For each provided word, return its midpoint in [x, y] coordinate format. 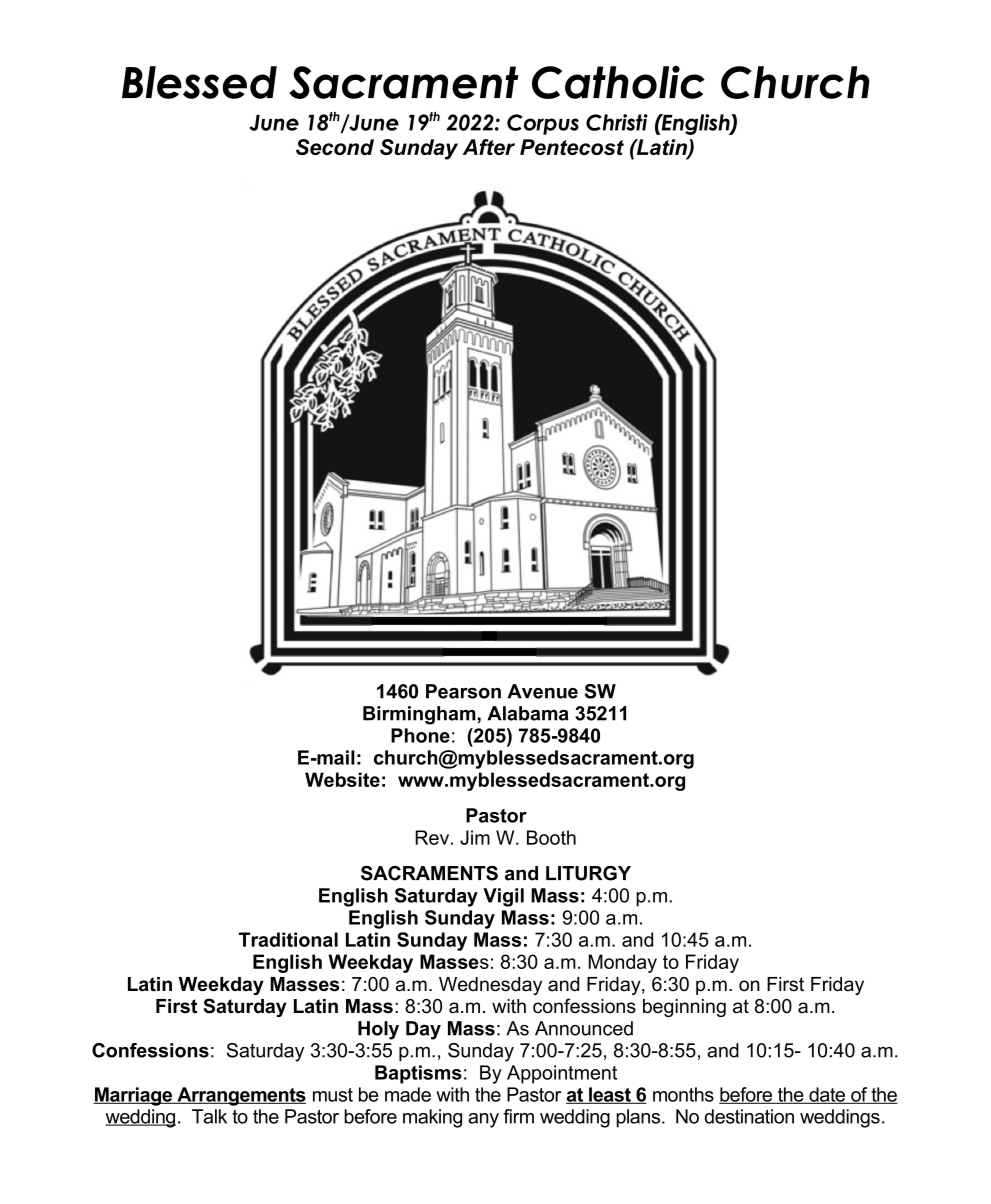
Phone [420, 735]
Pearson [463, 691]
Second [335, 147]
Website [342, 779]
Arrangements [240, 1096]
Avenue [542, 691]
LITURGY [588, 873]
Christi [617, 122]
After [489, 147]
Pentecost [572, 147]
